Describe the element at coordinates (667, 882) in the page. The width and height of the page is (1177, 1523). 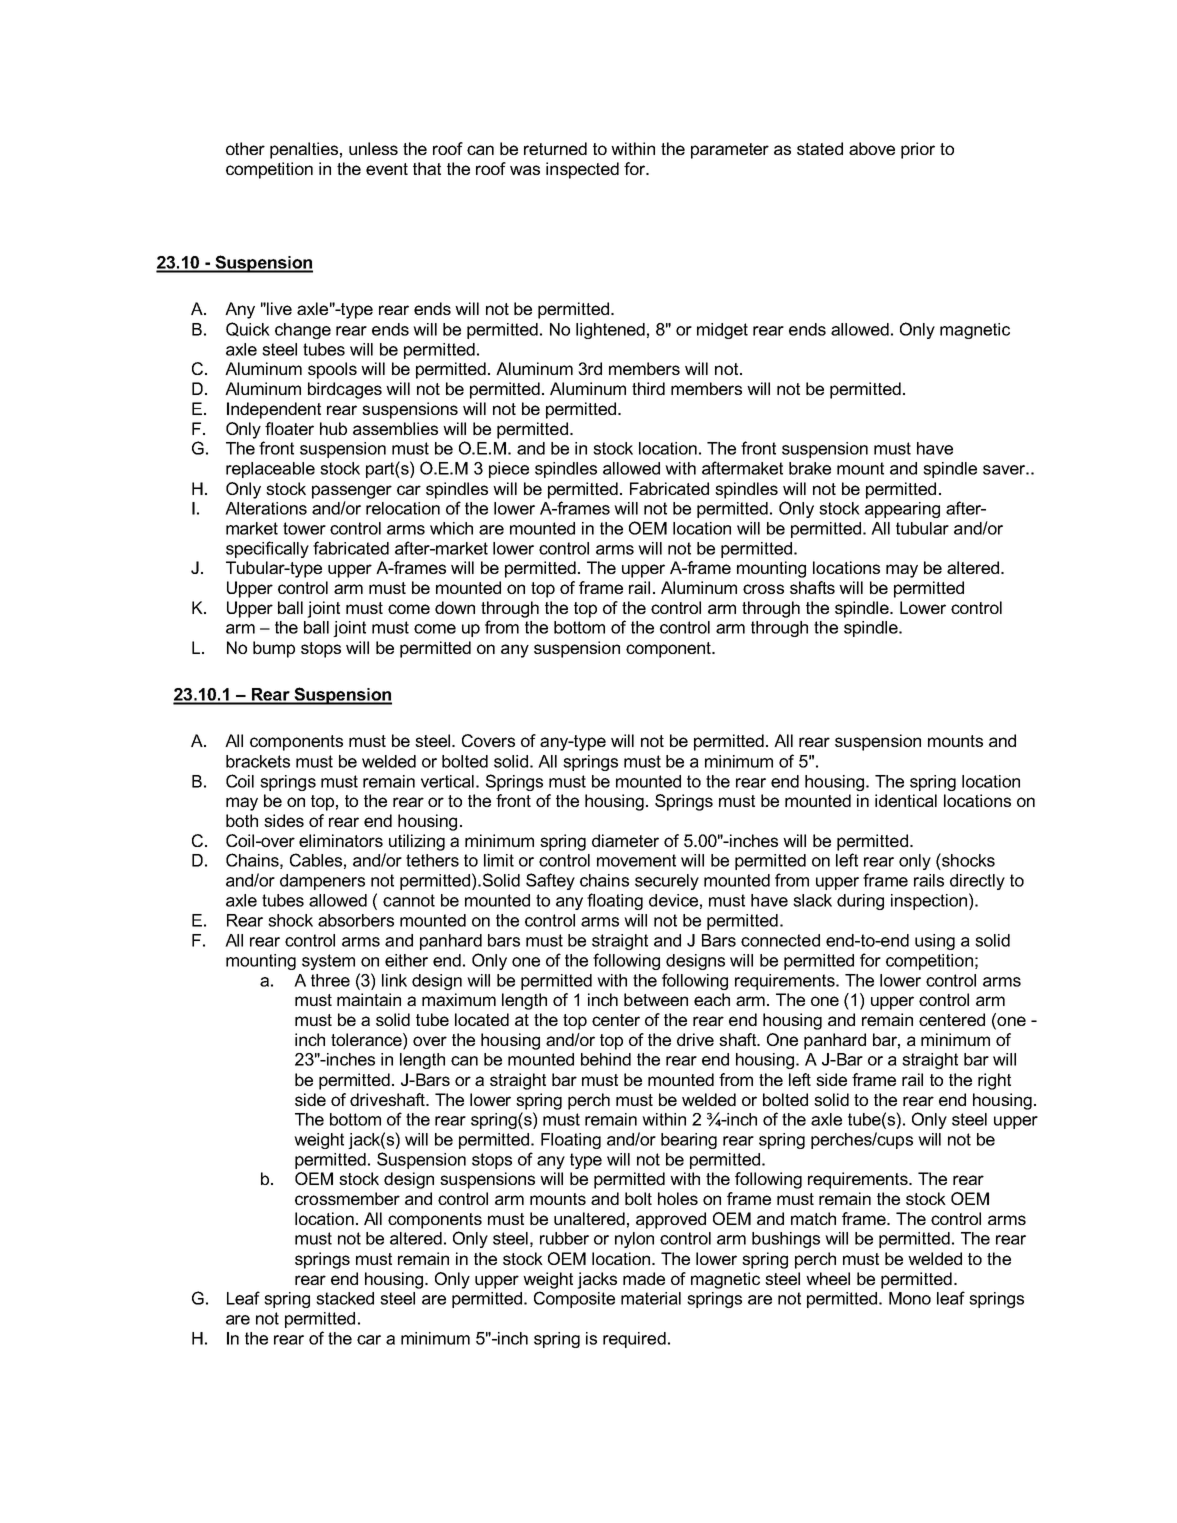
I see `securely` at that location.
